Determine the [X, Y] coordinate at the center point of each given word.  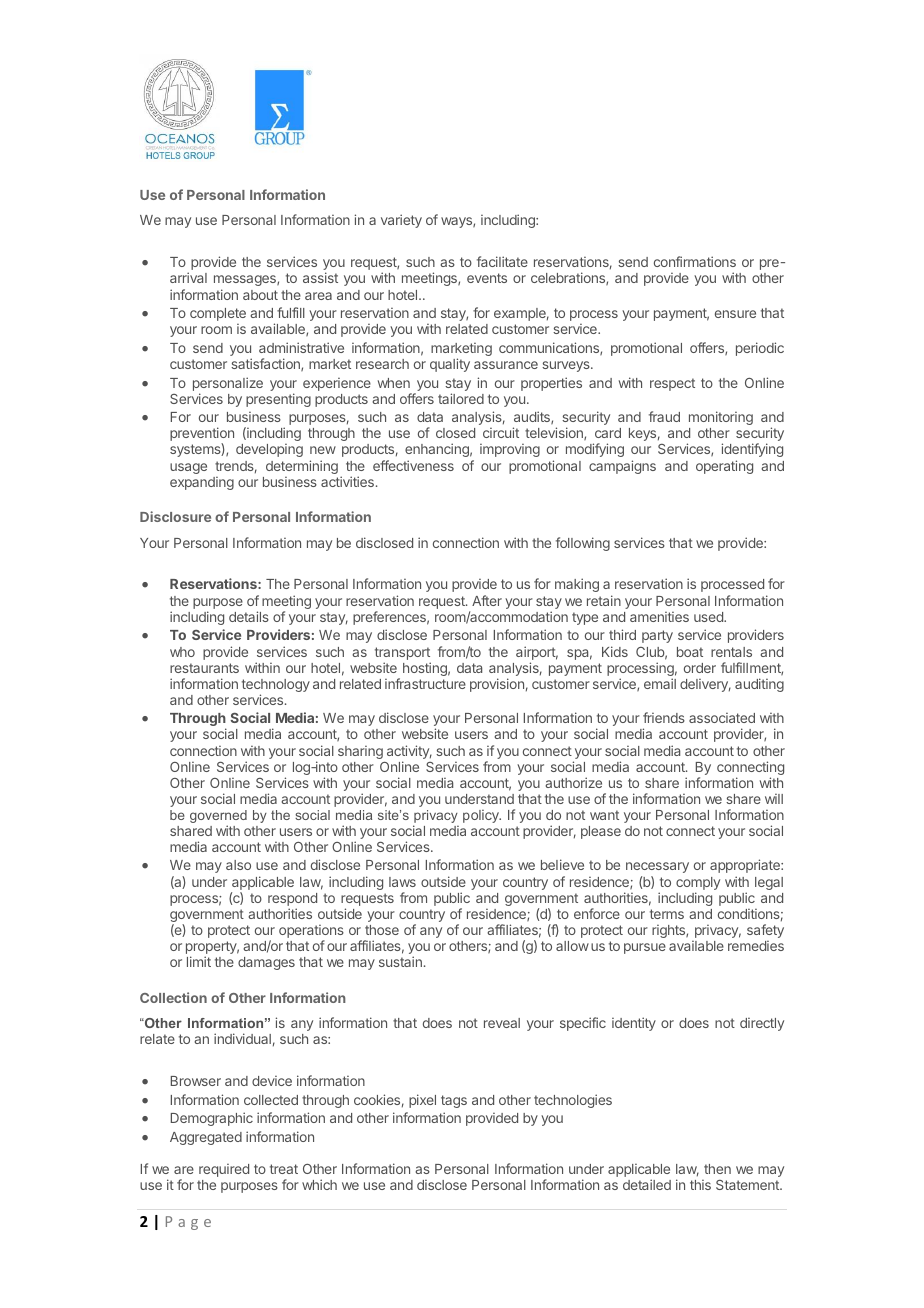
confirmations [695, 261]
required [224, 1170]
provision [497, 685]
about [260, 295]
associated [722, 718]
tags [454, 1101]
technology [276, 687]
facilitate [502, 261]
